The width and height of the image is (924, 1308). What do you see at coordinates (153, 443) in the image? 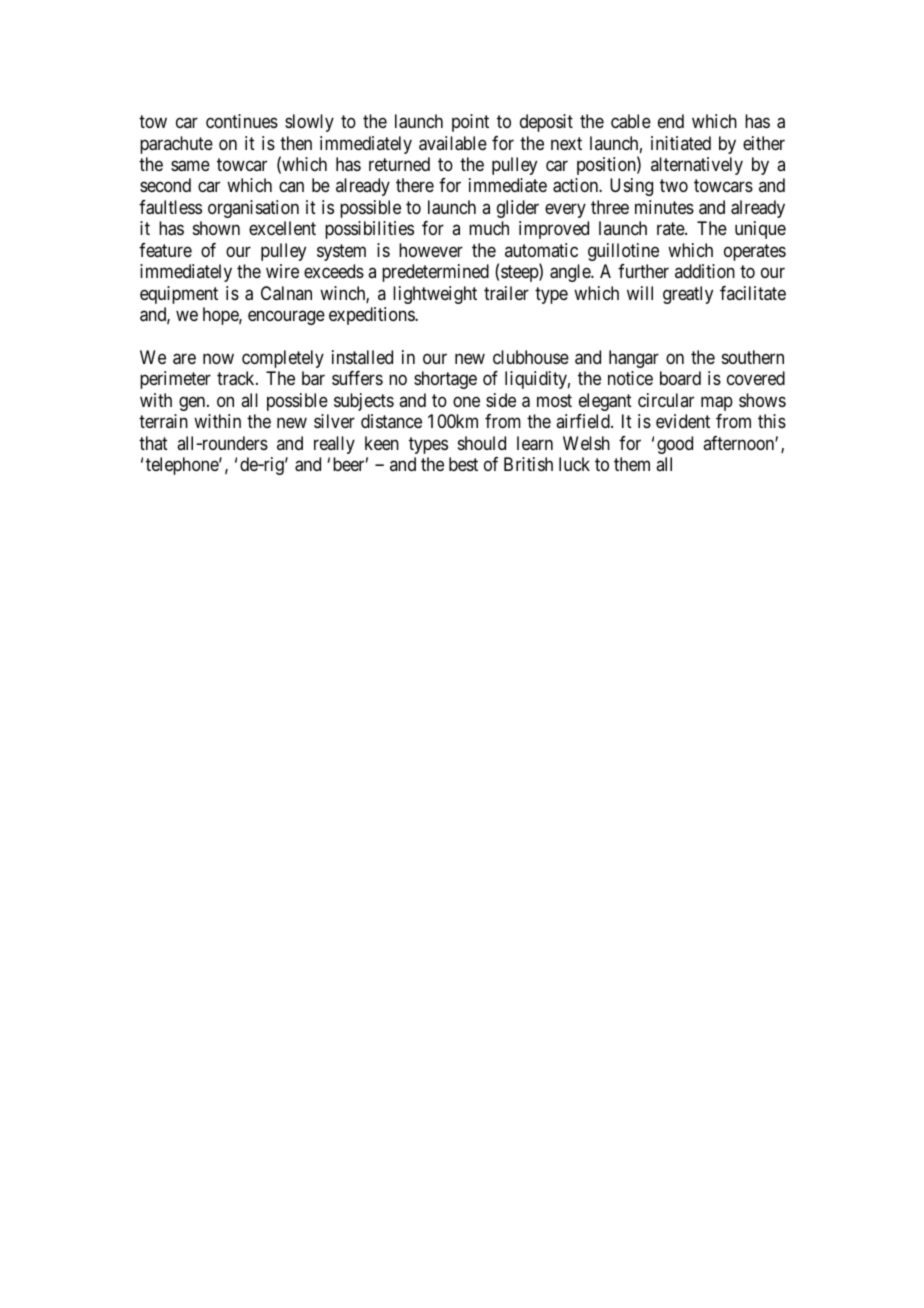
I see `that` at bounding box center [153, 443].
